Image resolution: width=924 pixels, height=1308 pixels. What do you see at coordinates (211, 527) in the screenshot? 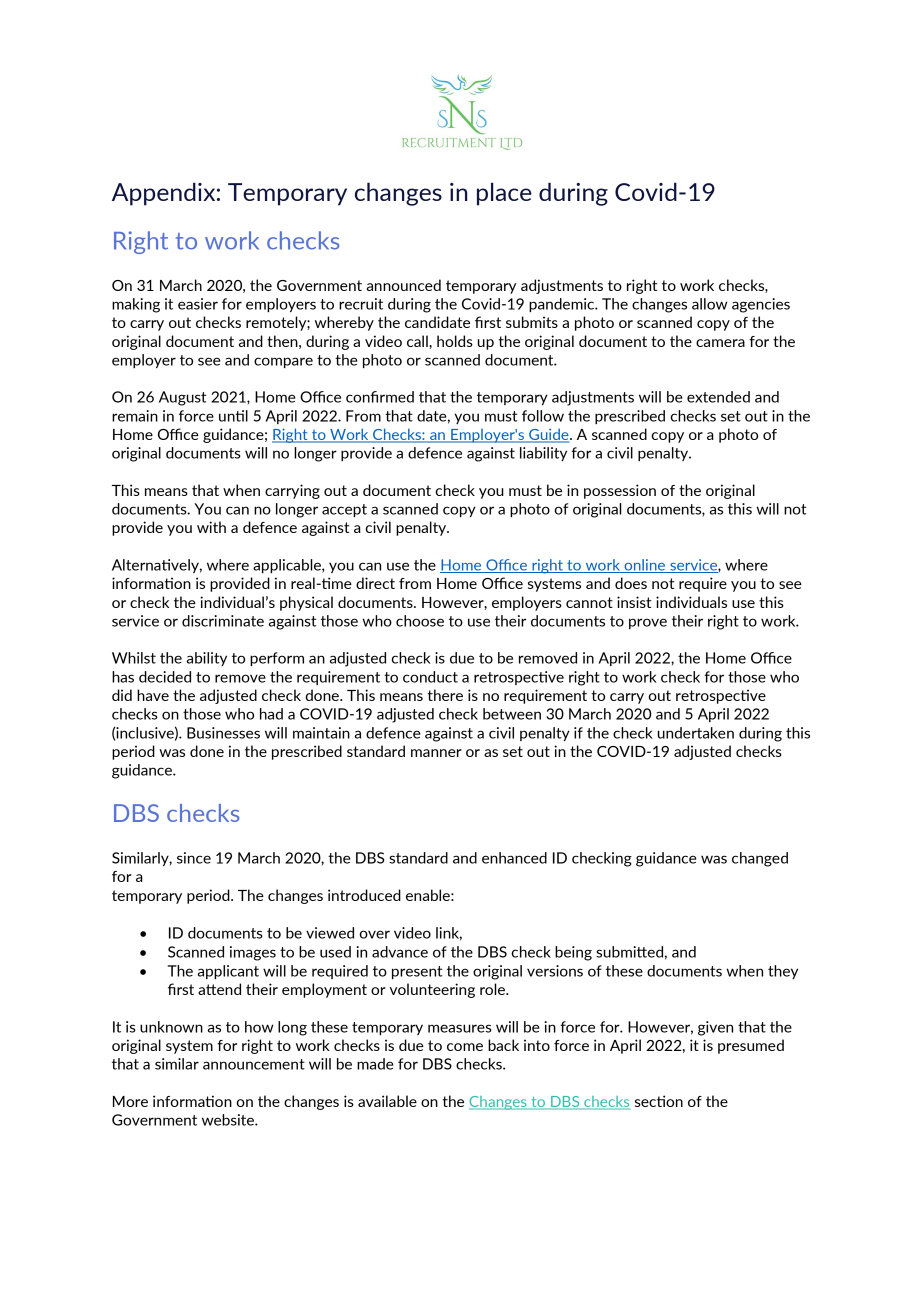
I see `with` at bounding box center [211, 527].
